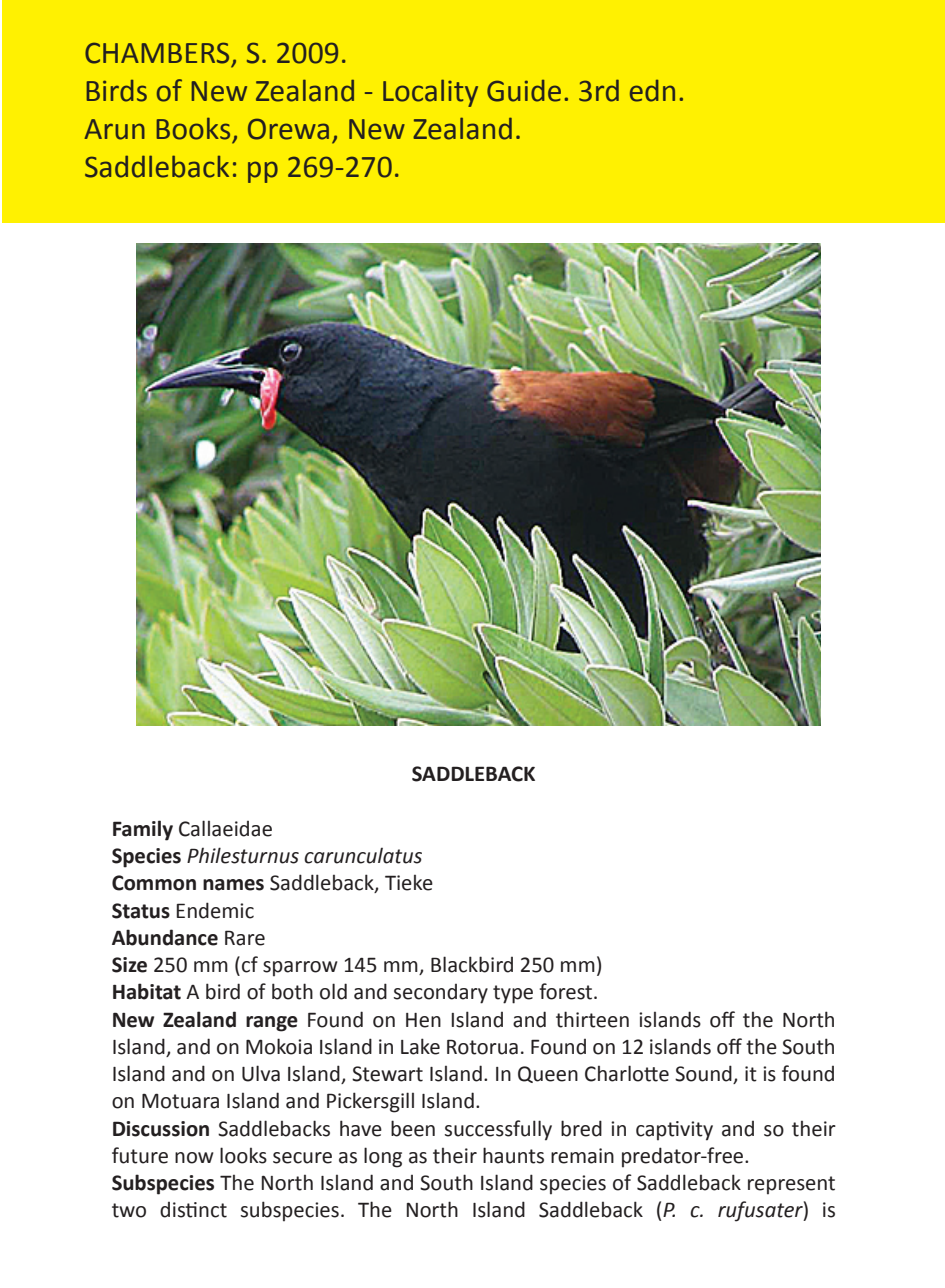 The width and height of the screenshot is (945, 1288). I want to click on edn, so click(652, 91).
